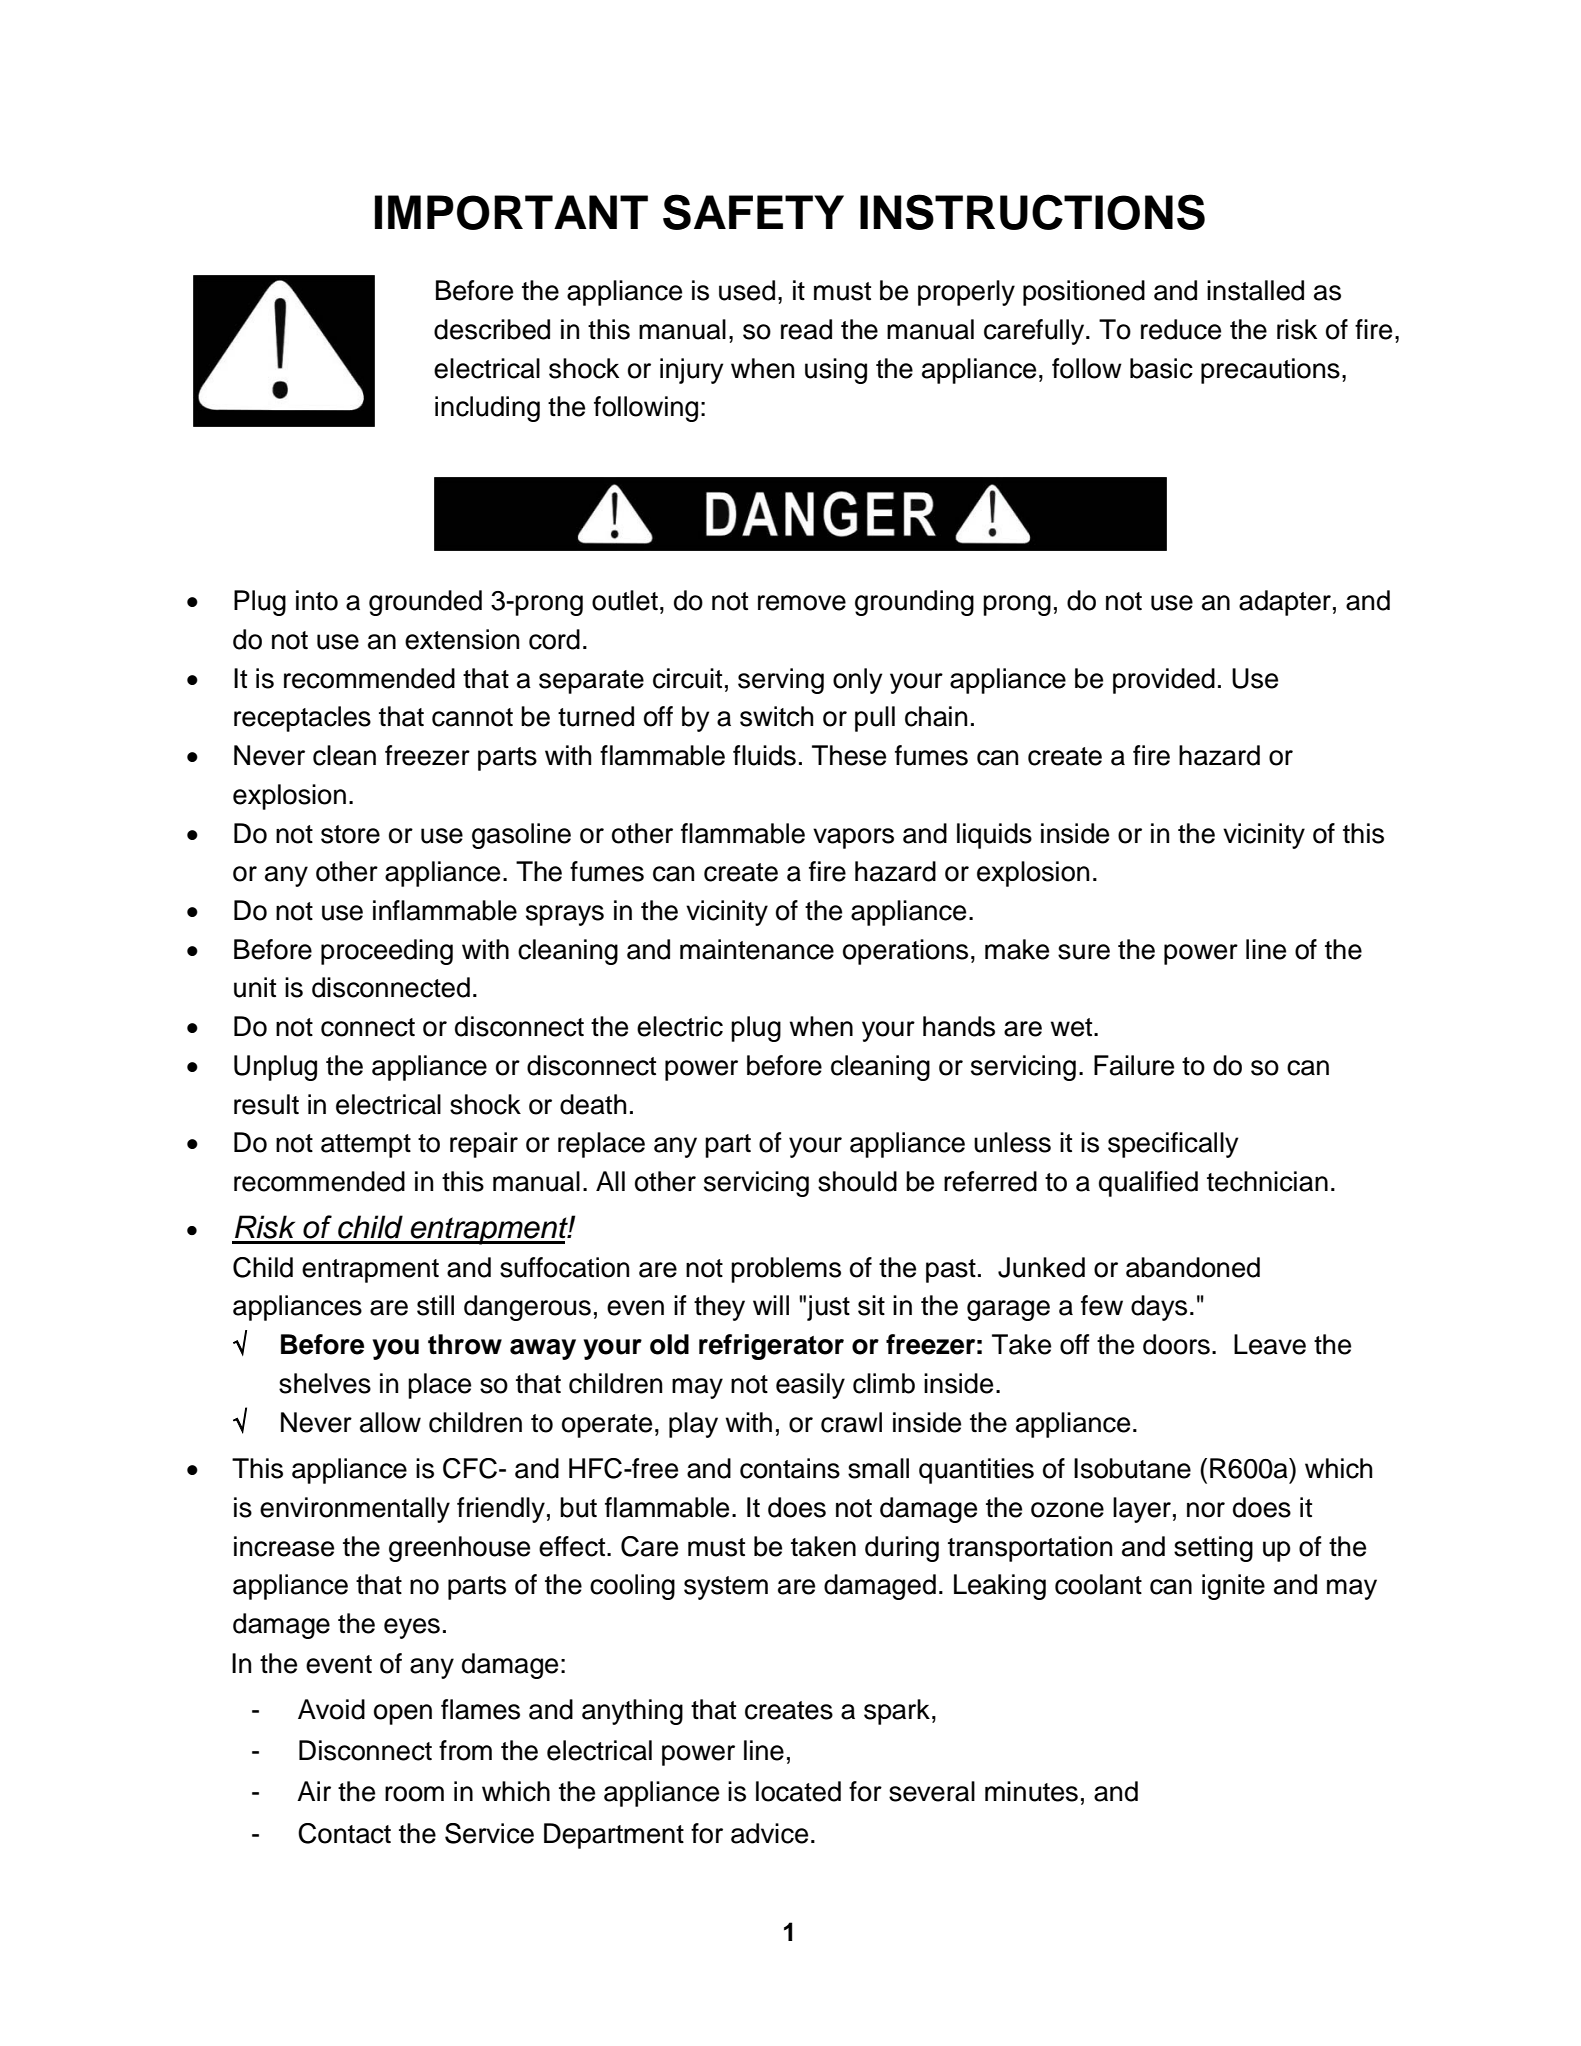  Describe the element at coordinates (757, 949) in the screenshot. I see `maintenance` at that location.
